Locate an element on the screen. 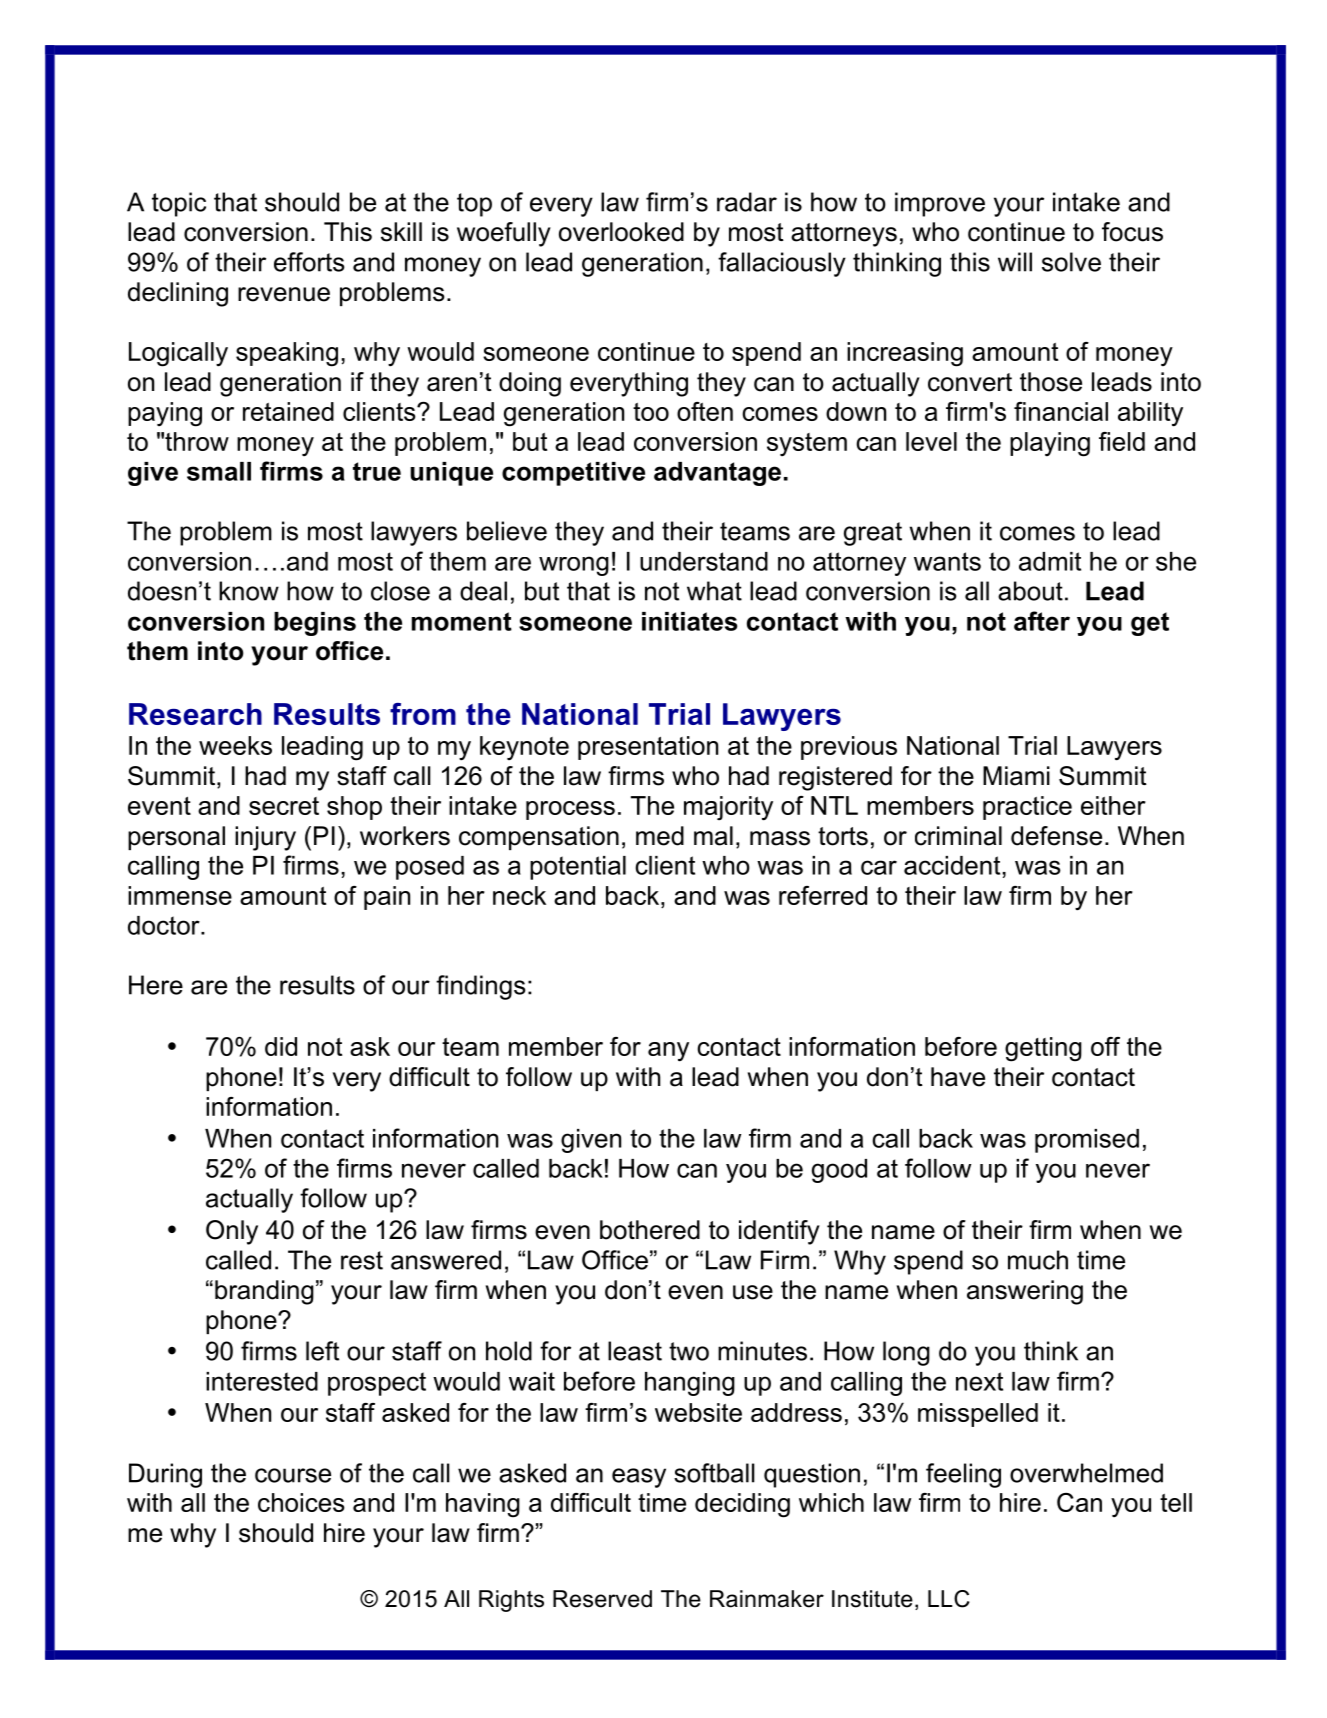 This screenshot has height=1718, width=1327. efforts is located at coordinates (309, 262).
